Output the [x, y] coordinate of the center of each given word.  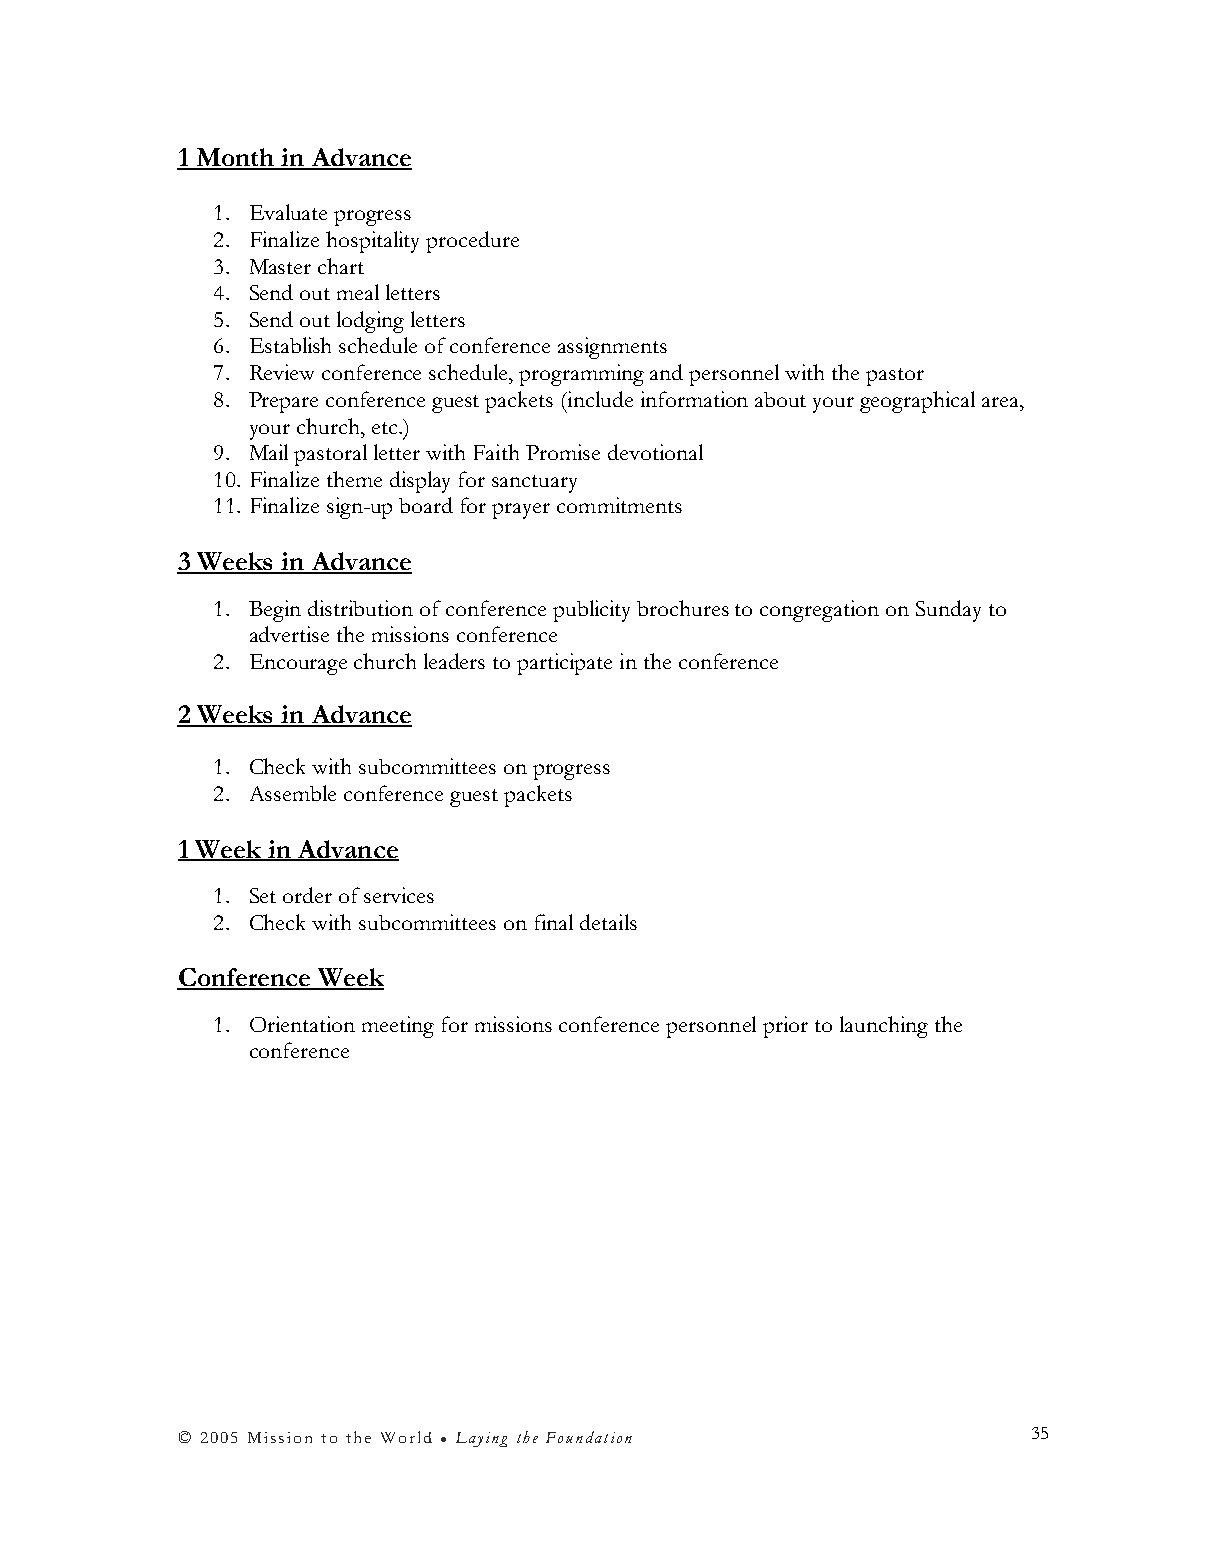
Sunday [948, 611]
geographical [917, 402]
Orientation [302, 1024]
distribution [360, 608]
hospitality [372, 242]
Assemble [293, 793]
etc [386, 428]
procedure [472, 242]
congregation [819, 611]
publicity [591, 611]
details [608, 922]
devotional [655, 452]
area [1001, 402]
